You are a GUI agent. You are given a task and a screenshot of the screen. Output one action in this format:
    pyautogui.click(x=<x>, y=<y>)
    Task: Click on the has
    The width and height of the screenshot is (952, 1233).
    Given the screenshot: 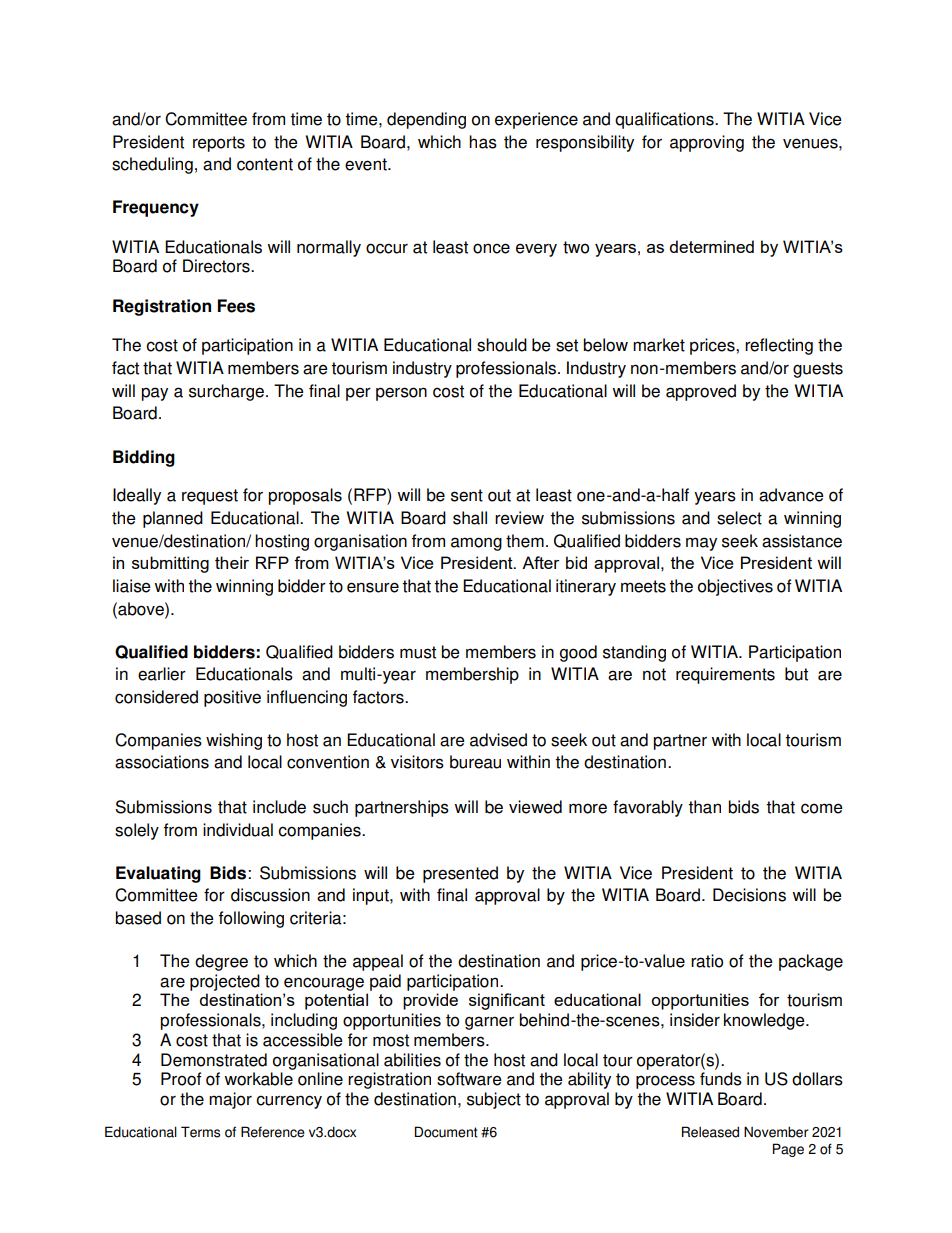 What is the action you would take?
    pyautogui.click(x=483, y=142)
